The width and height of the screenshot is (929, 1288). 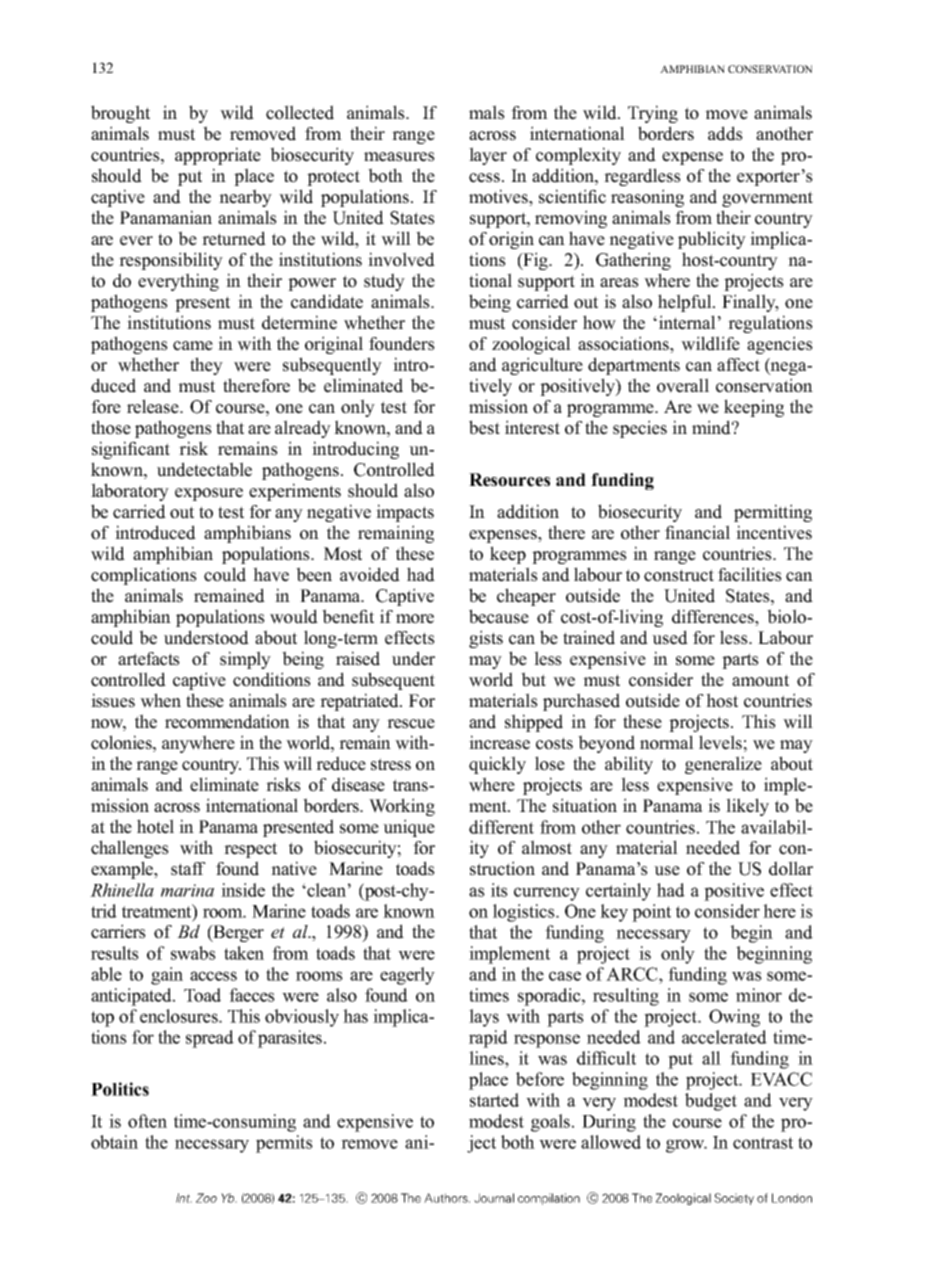 I want to click on layer, so click(x=488, y=156).
